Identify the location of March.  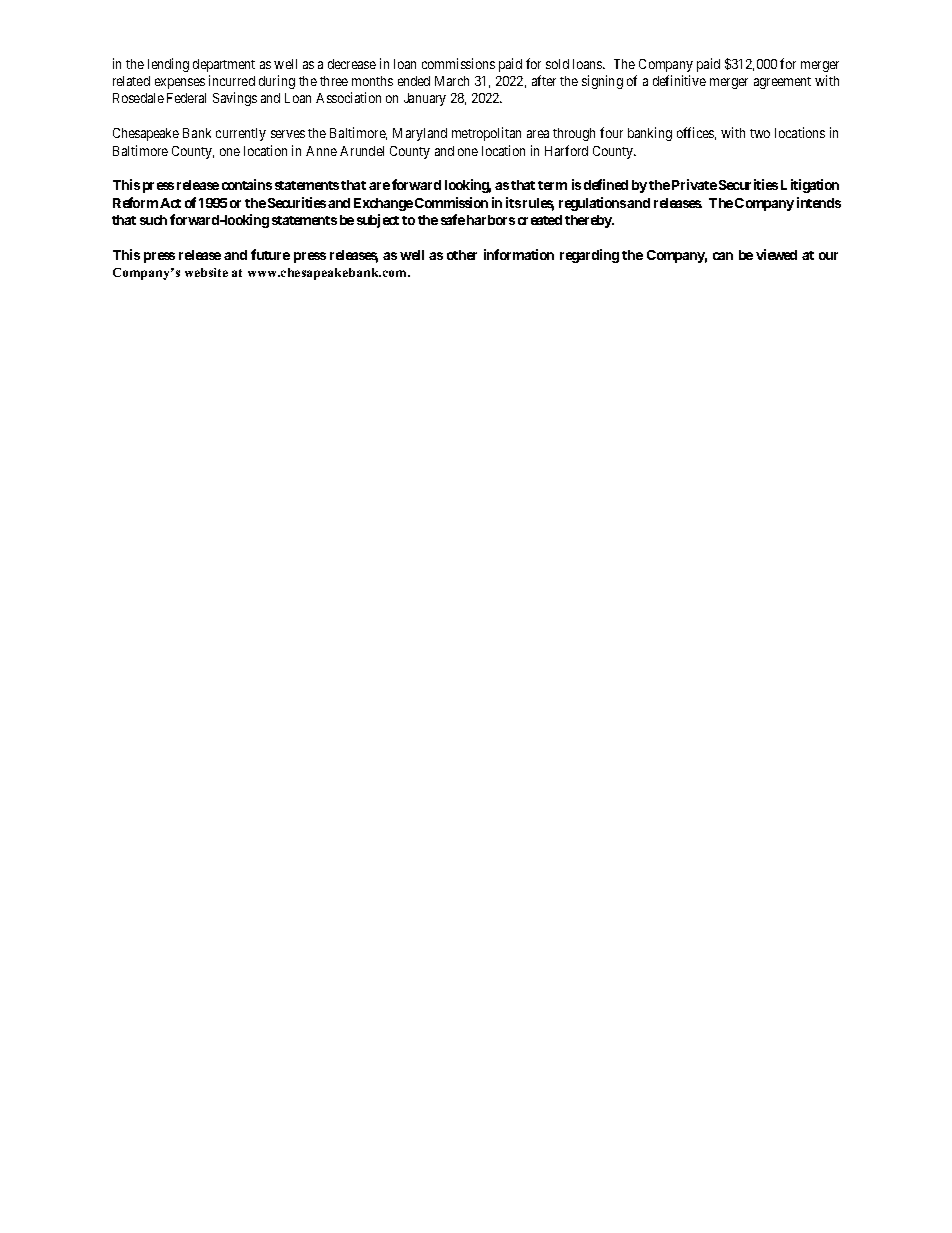
(452, 81).
